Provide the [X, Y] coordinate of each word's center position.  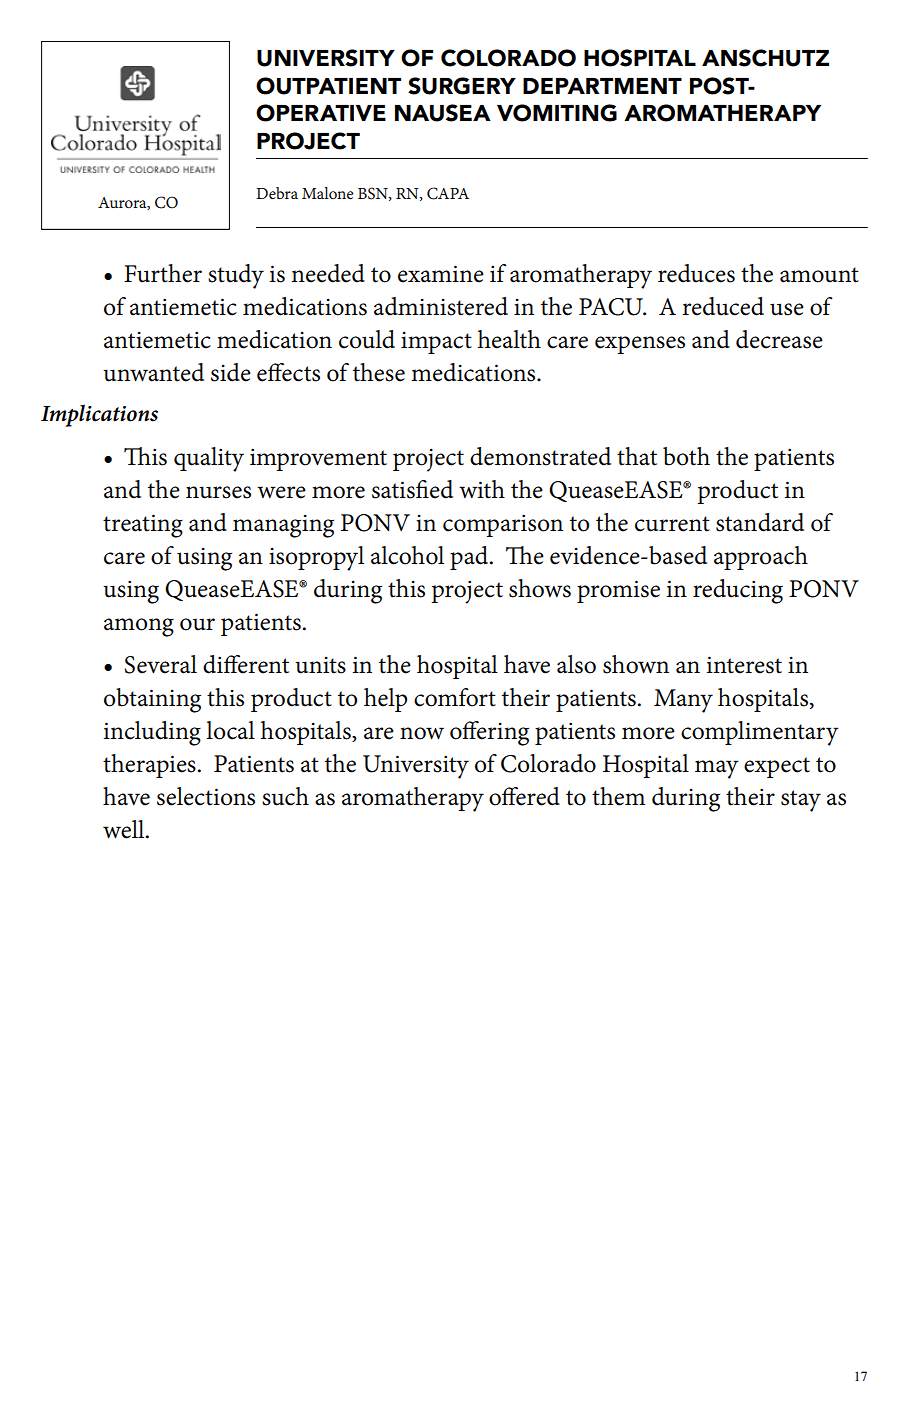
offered [524, 796]
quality [209, 459]
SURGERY [462, 86]
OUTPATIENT [328, 86]
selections [206, 796]
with [482, 489]
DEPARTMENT [602, 86]
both [686, 456]
